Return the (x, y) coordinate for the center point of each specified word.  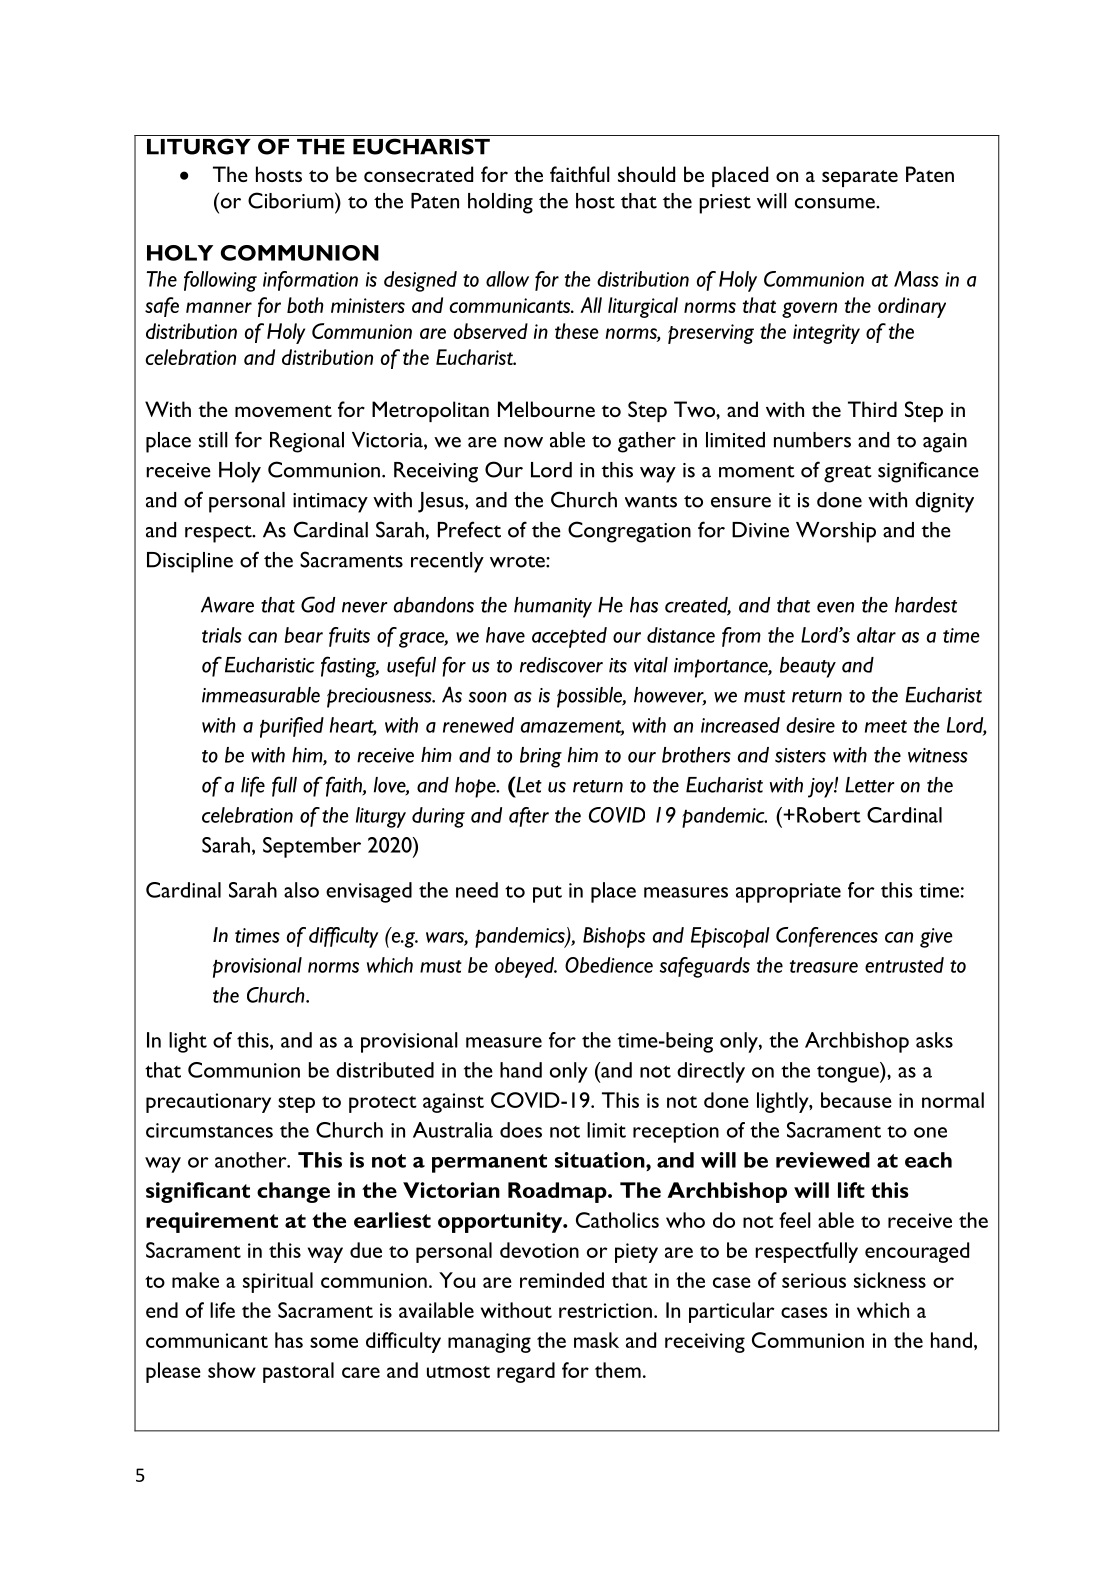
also (301, 890)
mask (596, 1340)
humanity (553, 607)
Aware (227, 605)
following (220, 281)
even (835, 607)
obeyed (525, 967)
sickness (890, 1280)
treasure (824, 966)
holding (500, 203)
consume (836, 203)
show (232, 1370)
